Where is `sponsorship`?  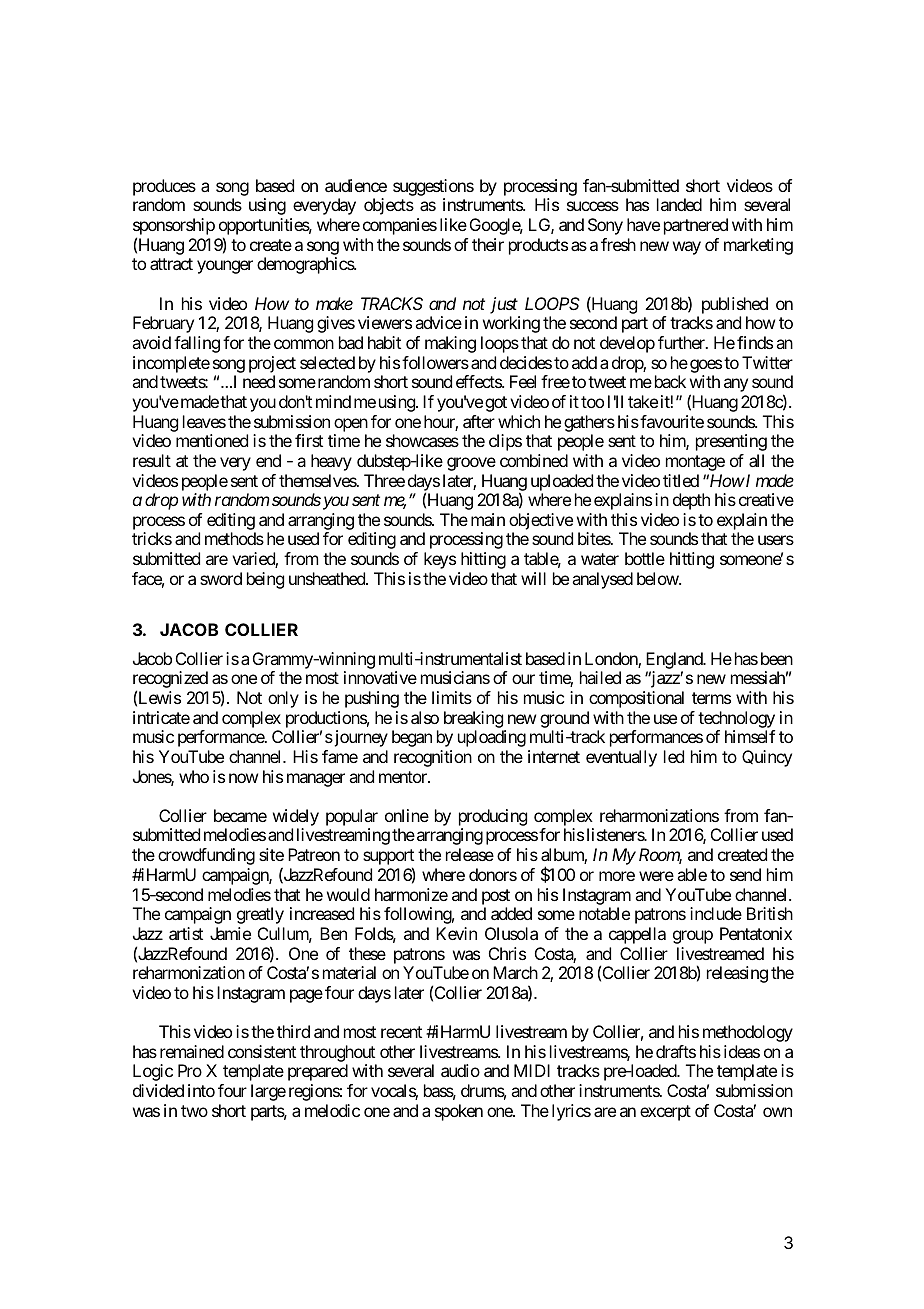 sponsorship is located at coordinates (174, 228).
